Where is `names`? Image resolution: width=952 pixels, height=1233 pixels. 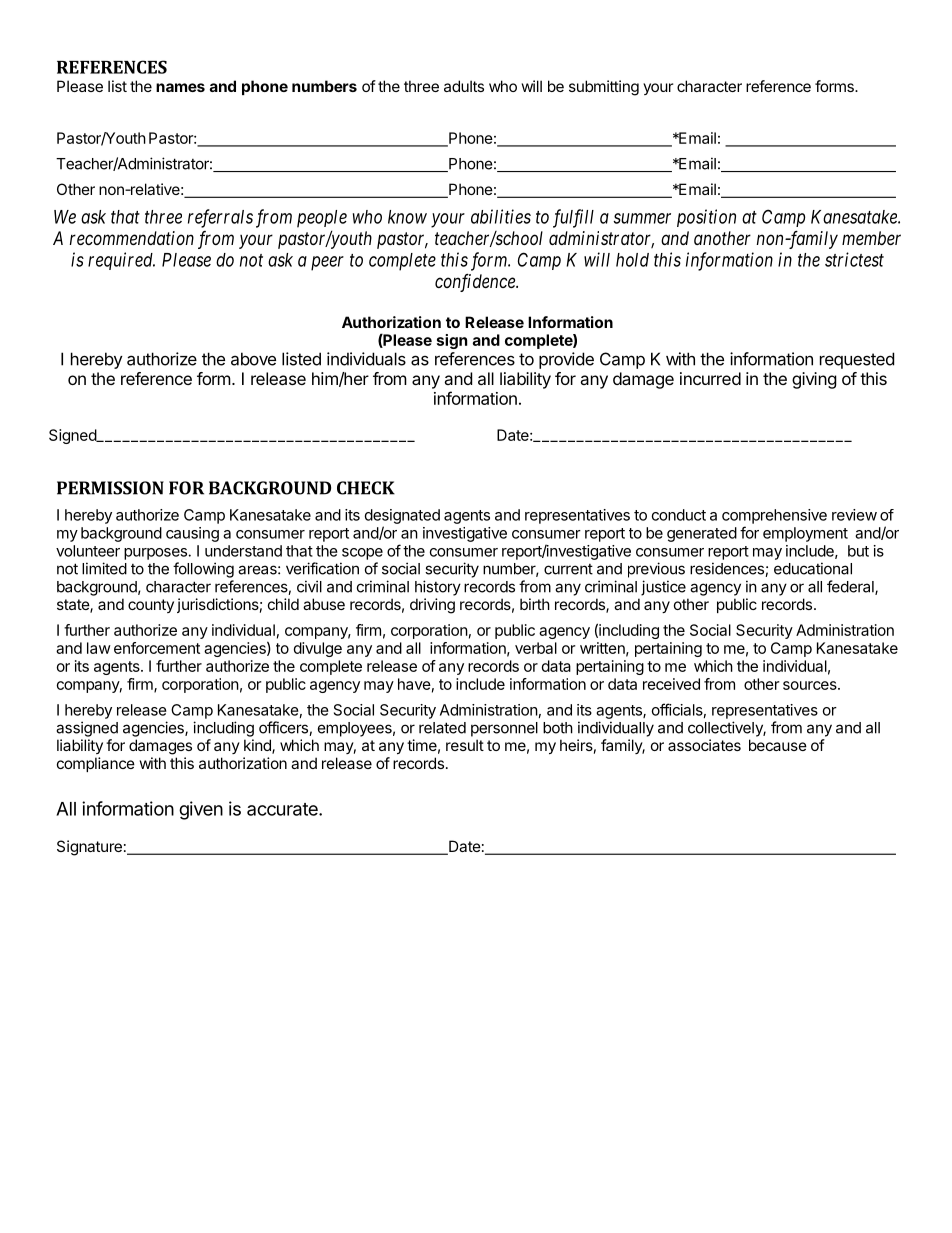 names is located at coordinates (180, 87).
